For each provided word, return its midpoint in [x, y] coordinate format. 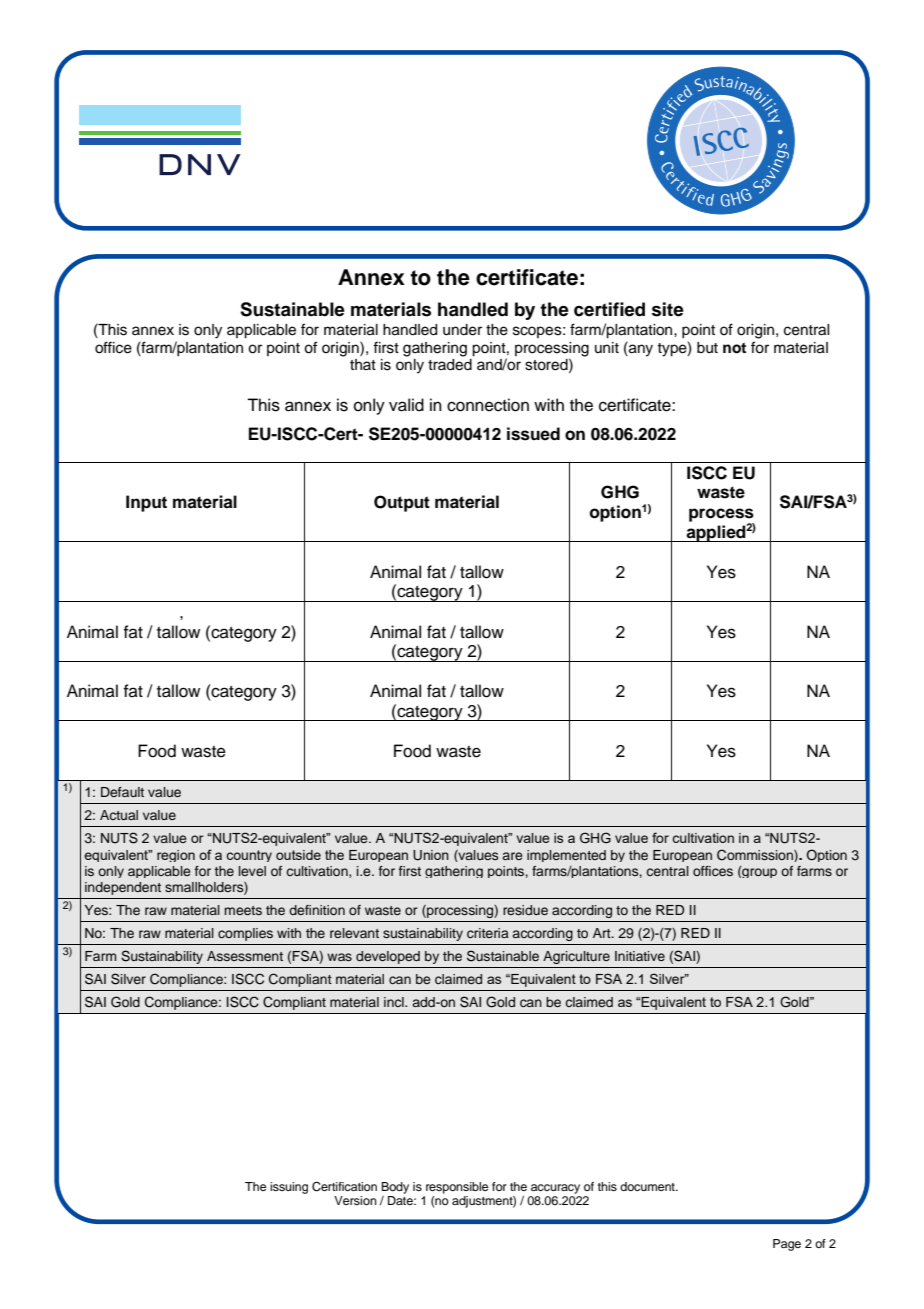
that [363, 364]
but [707, 348]
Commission [756, 855]
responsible [457, 1188]
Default [122, 792]
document [648, 1186]
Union [431, 855]
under [462, 330]
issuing [289, 1188]
